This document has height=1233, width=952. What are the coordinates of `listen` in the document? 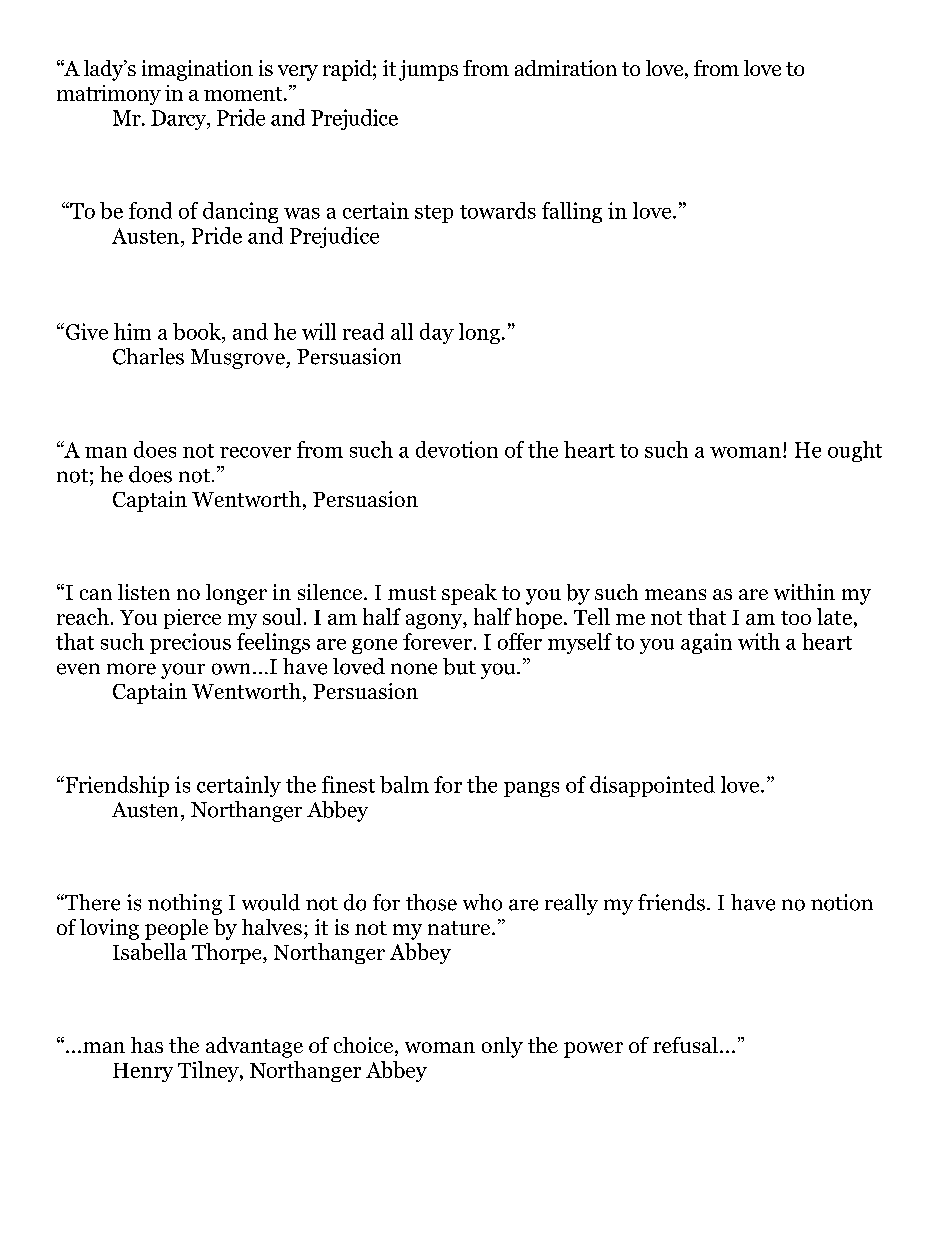 It's located at (144, 592).
